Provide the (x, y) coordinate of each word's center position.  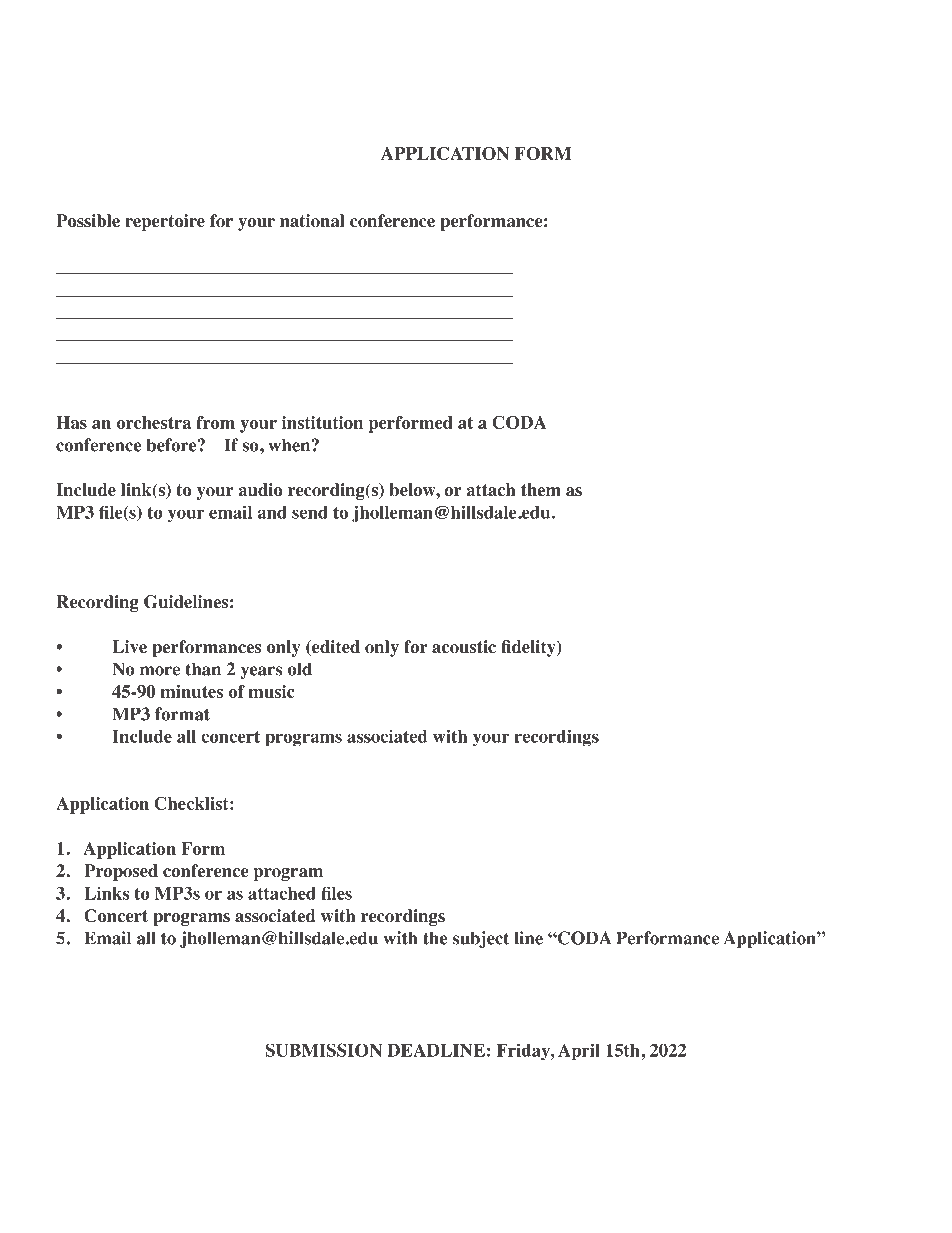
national (312, 221)
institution (322, 422)
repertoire (165, 222)
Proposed (121, 872)
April (579, 1051)
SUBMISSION (324, 1050)
